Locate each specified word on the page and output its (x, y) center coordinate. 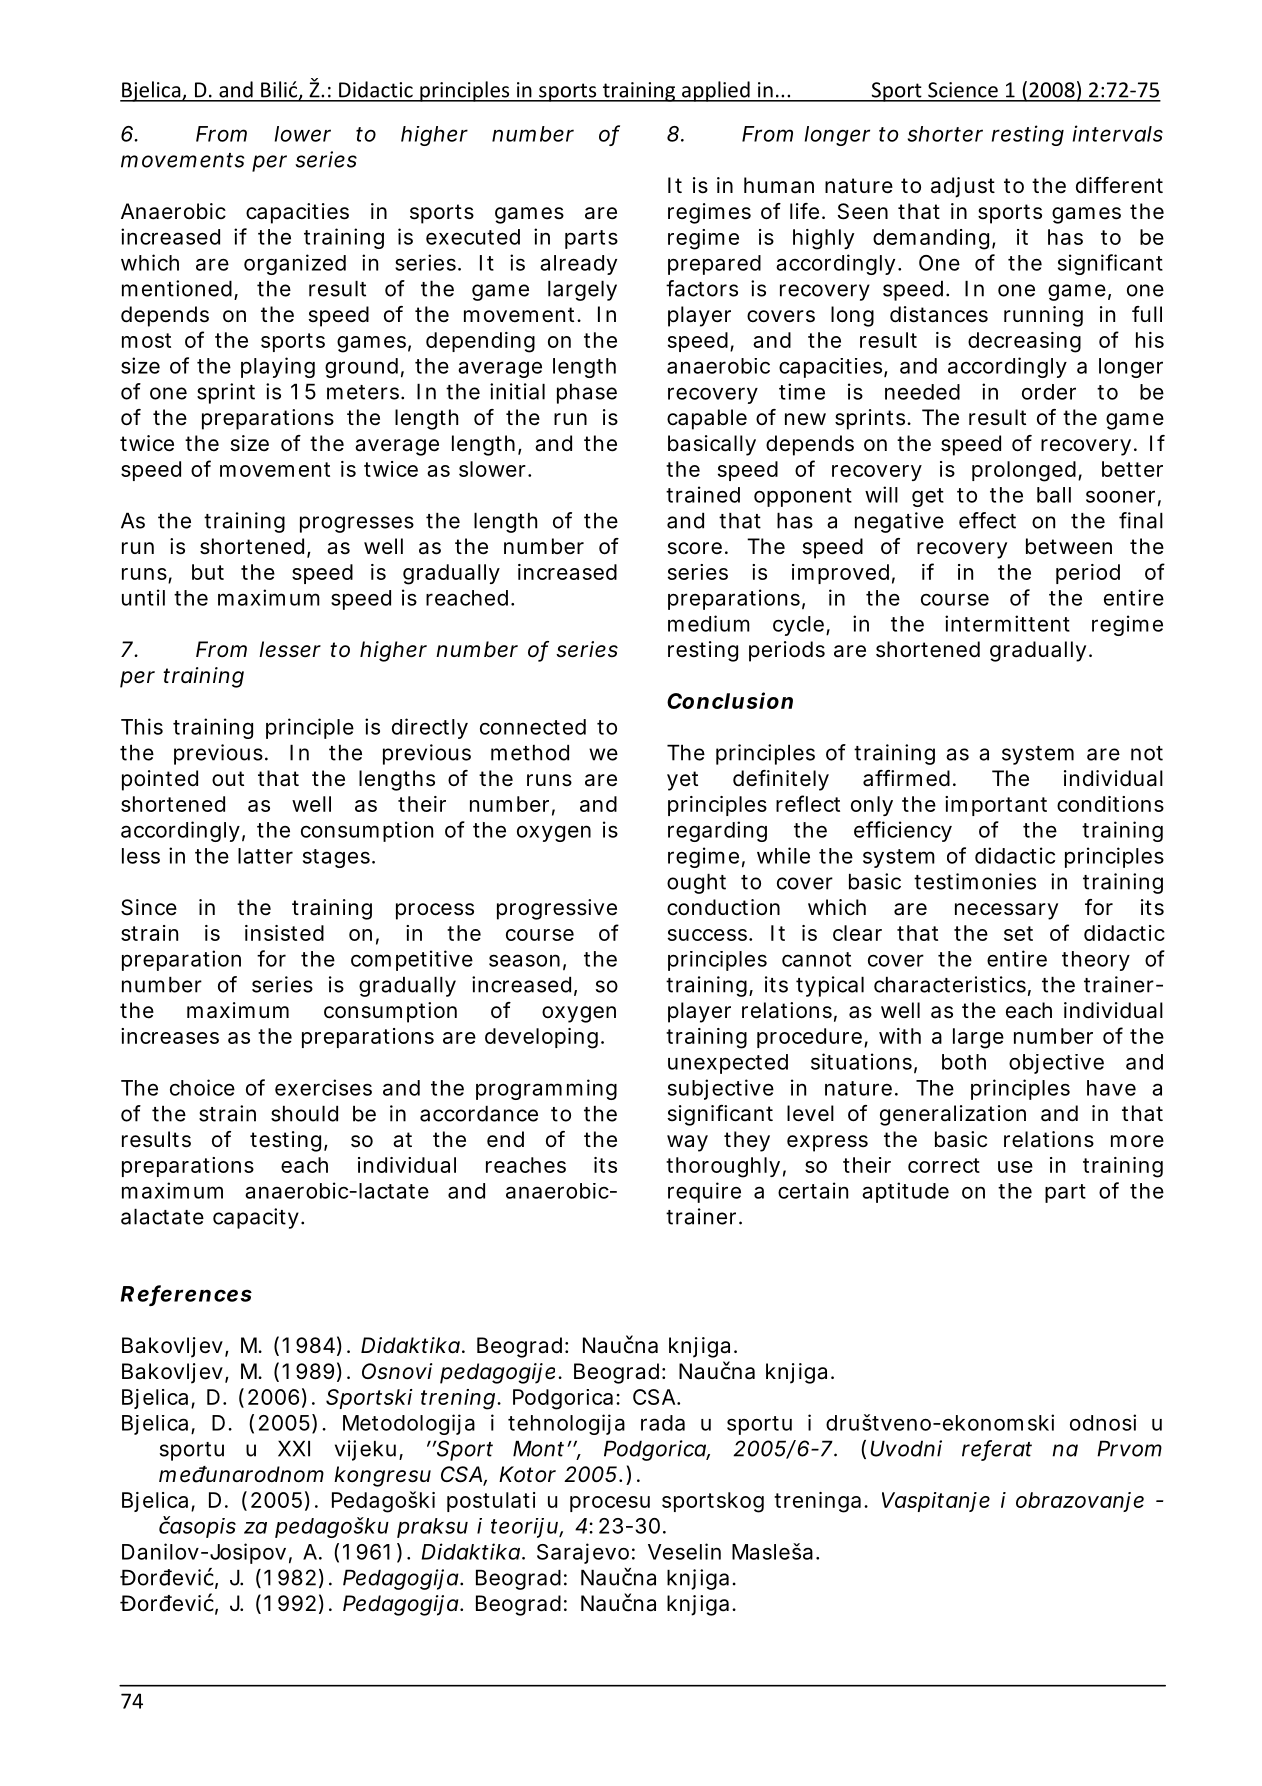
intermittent (1007, 623)
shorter (945, 134)
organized (295, 264)
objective (1056, 1064)
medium (709, 623)
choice (202, 1087)
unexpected (728, 1064)
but (208, 572)
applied (716, 91)
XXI (294, 1448)
